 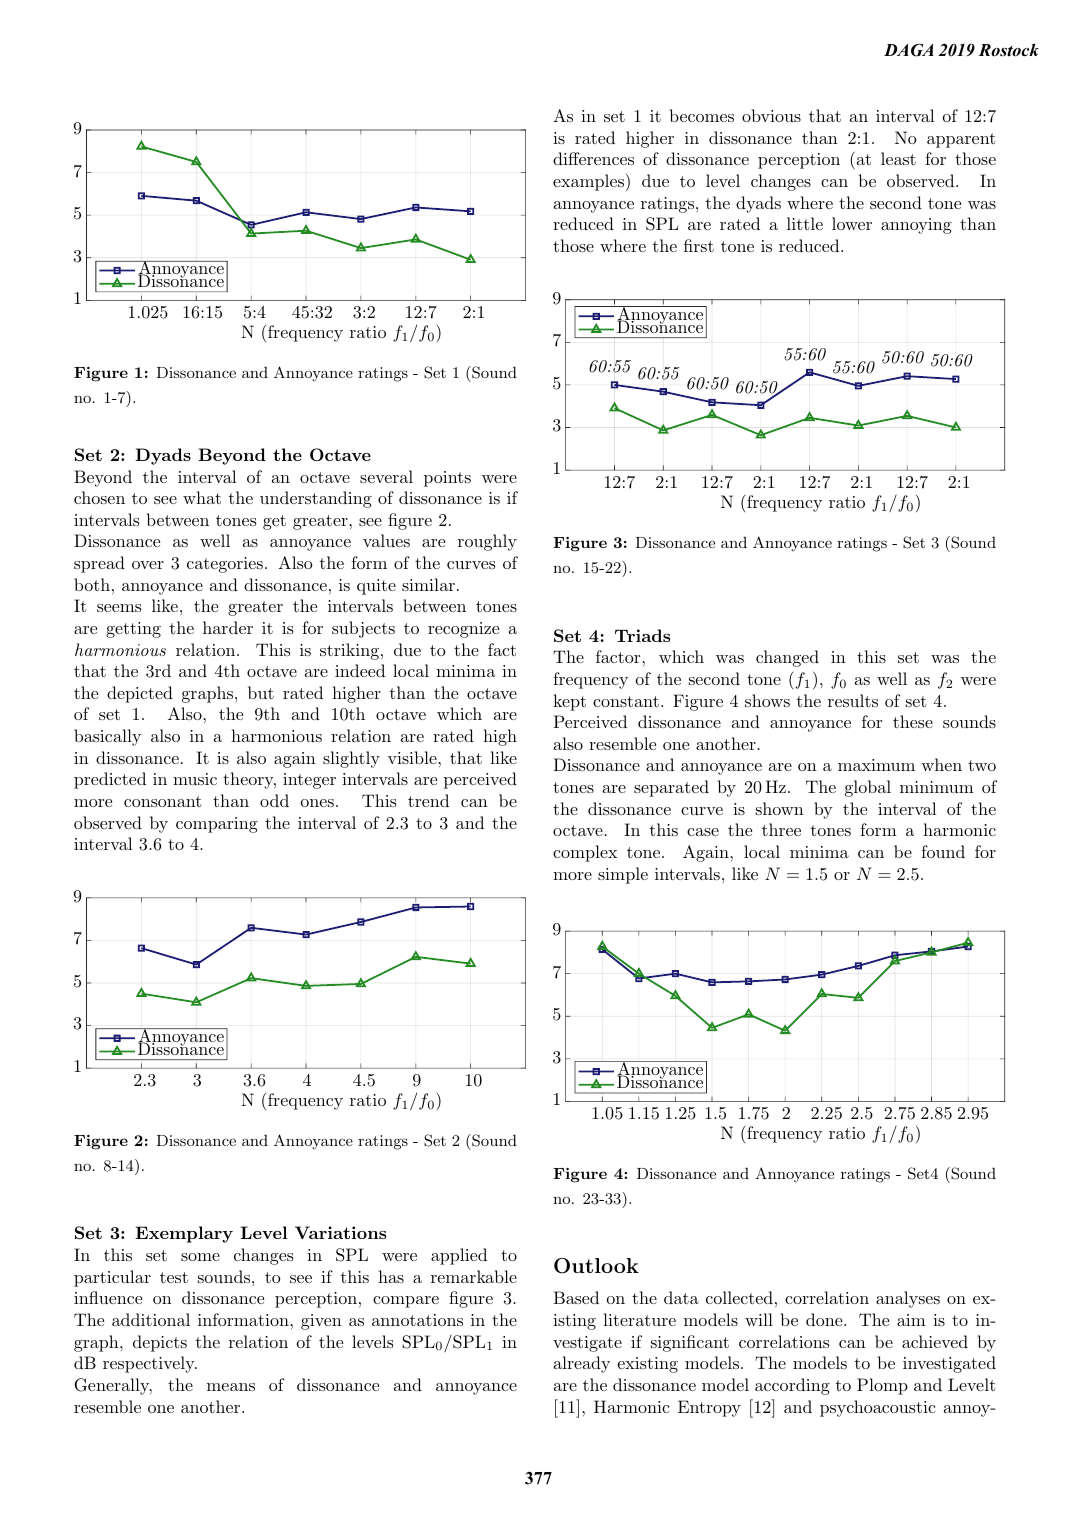 I want to click on examples, so click(x=590, y=182).
